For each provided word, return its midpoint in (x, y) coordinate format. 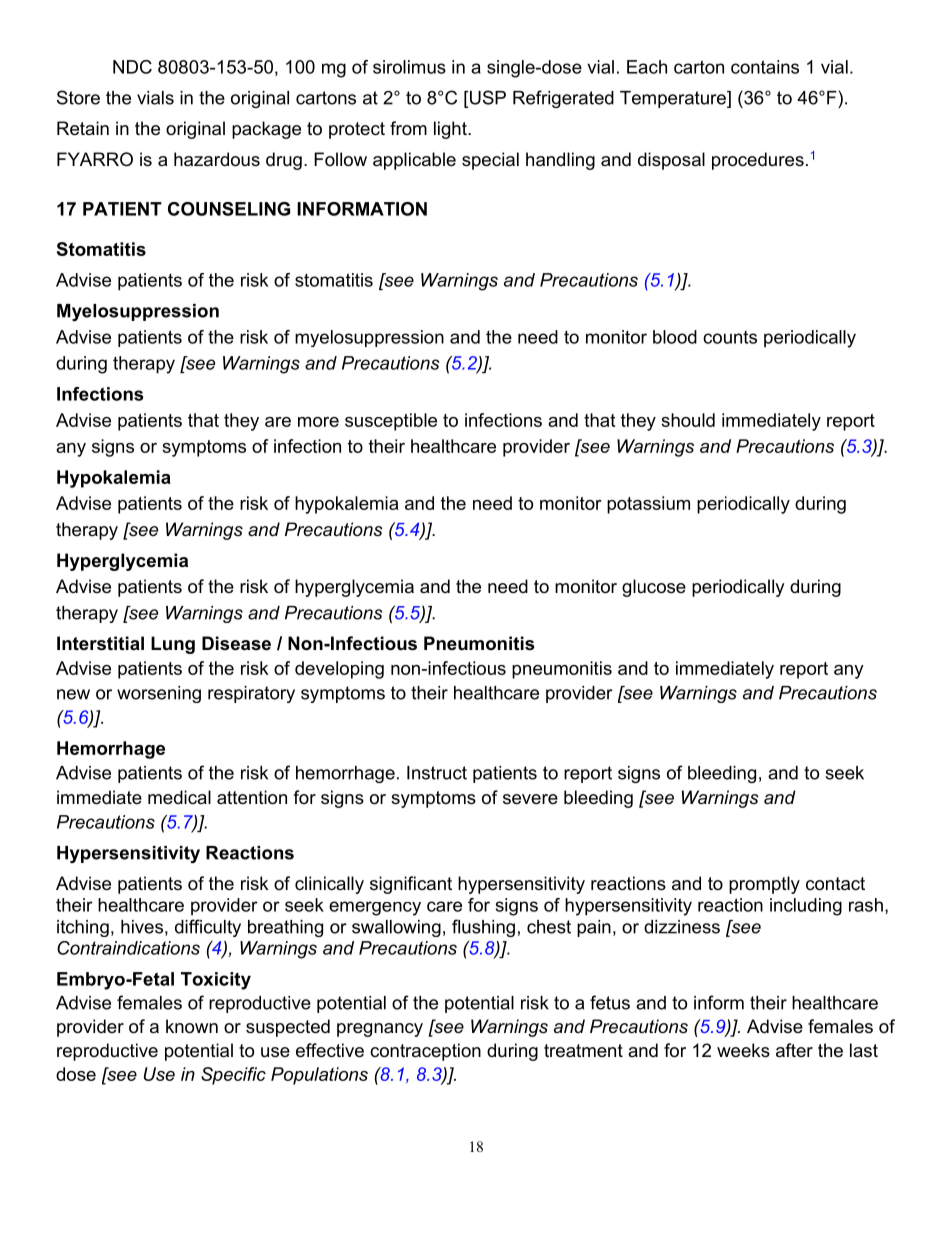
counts (730, 337)
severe (530, 799)
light (451, 130)
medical (179, 797)
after (794, 1050)
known (192, 1026)
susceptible (391, 422)
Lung (173, 645)
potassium (648, 505)
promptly (764, 885)
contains (765, 67)
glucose (654, 588)
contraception (425, 1052)
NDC (132, 67)
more (318, 422)
